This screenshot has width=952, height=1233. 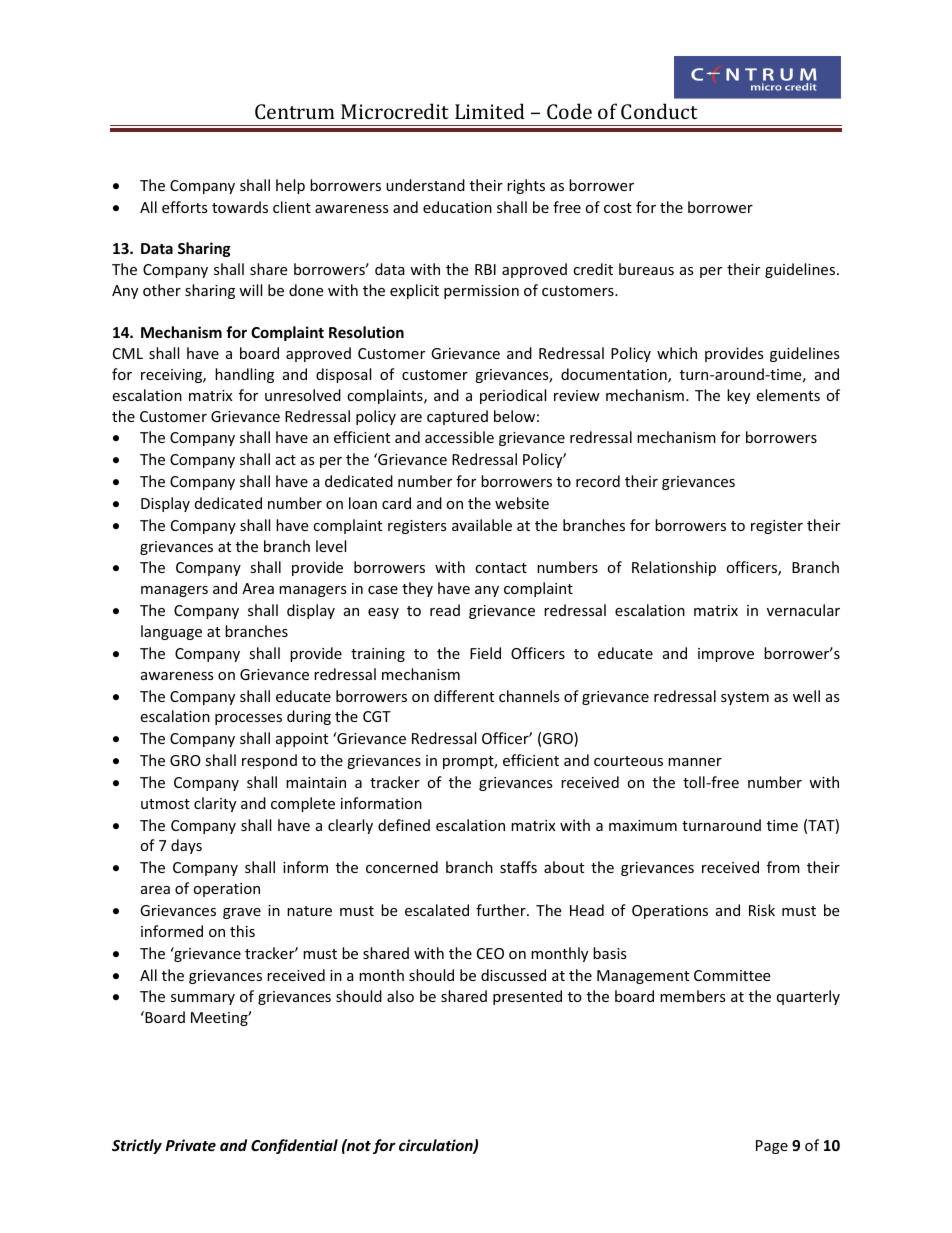 What do you see at coordinates (527, 997) in the screenshot?
I see `presented` at bounding box center [527, 997].
